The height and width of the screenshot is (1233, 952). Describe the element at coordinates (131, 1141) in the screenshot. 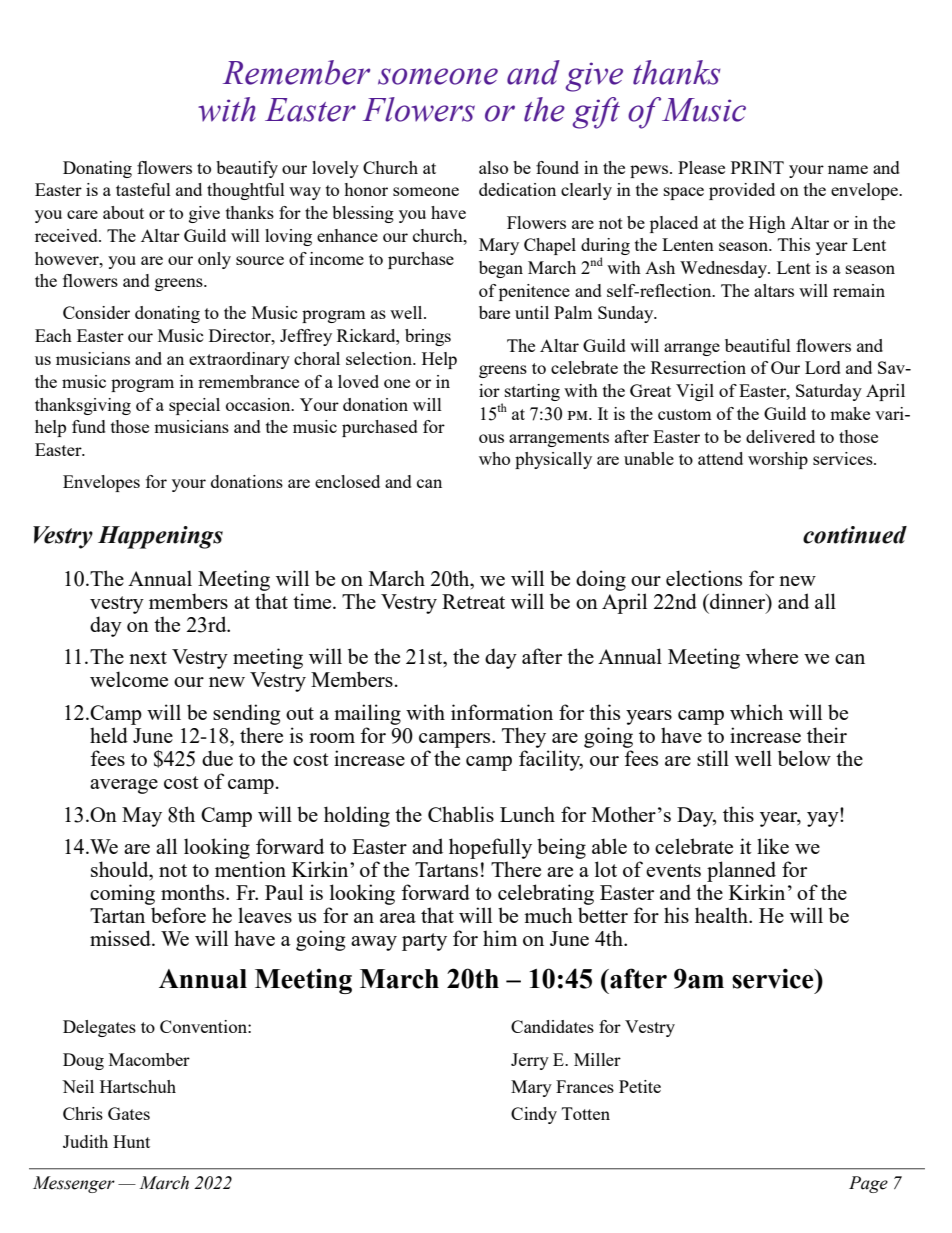

I see `Hunt` at that location.
